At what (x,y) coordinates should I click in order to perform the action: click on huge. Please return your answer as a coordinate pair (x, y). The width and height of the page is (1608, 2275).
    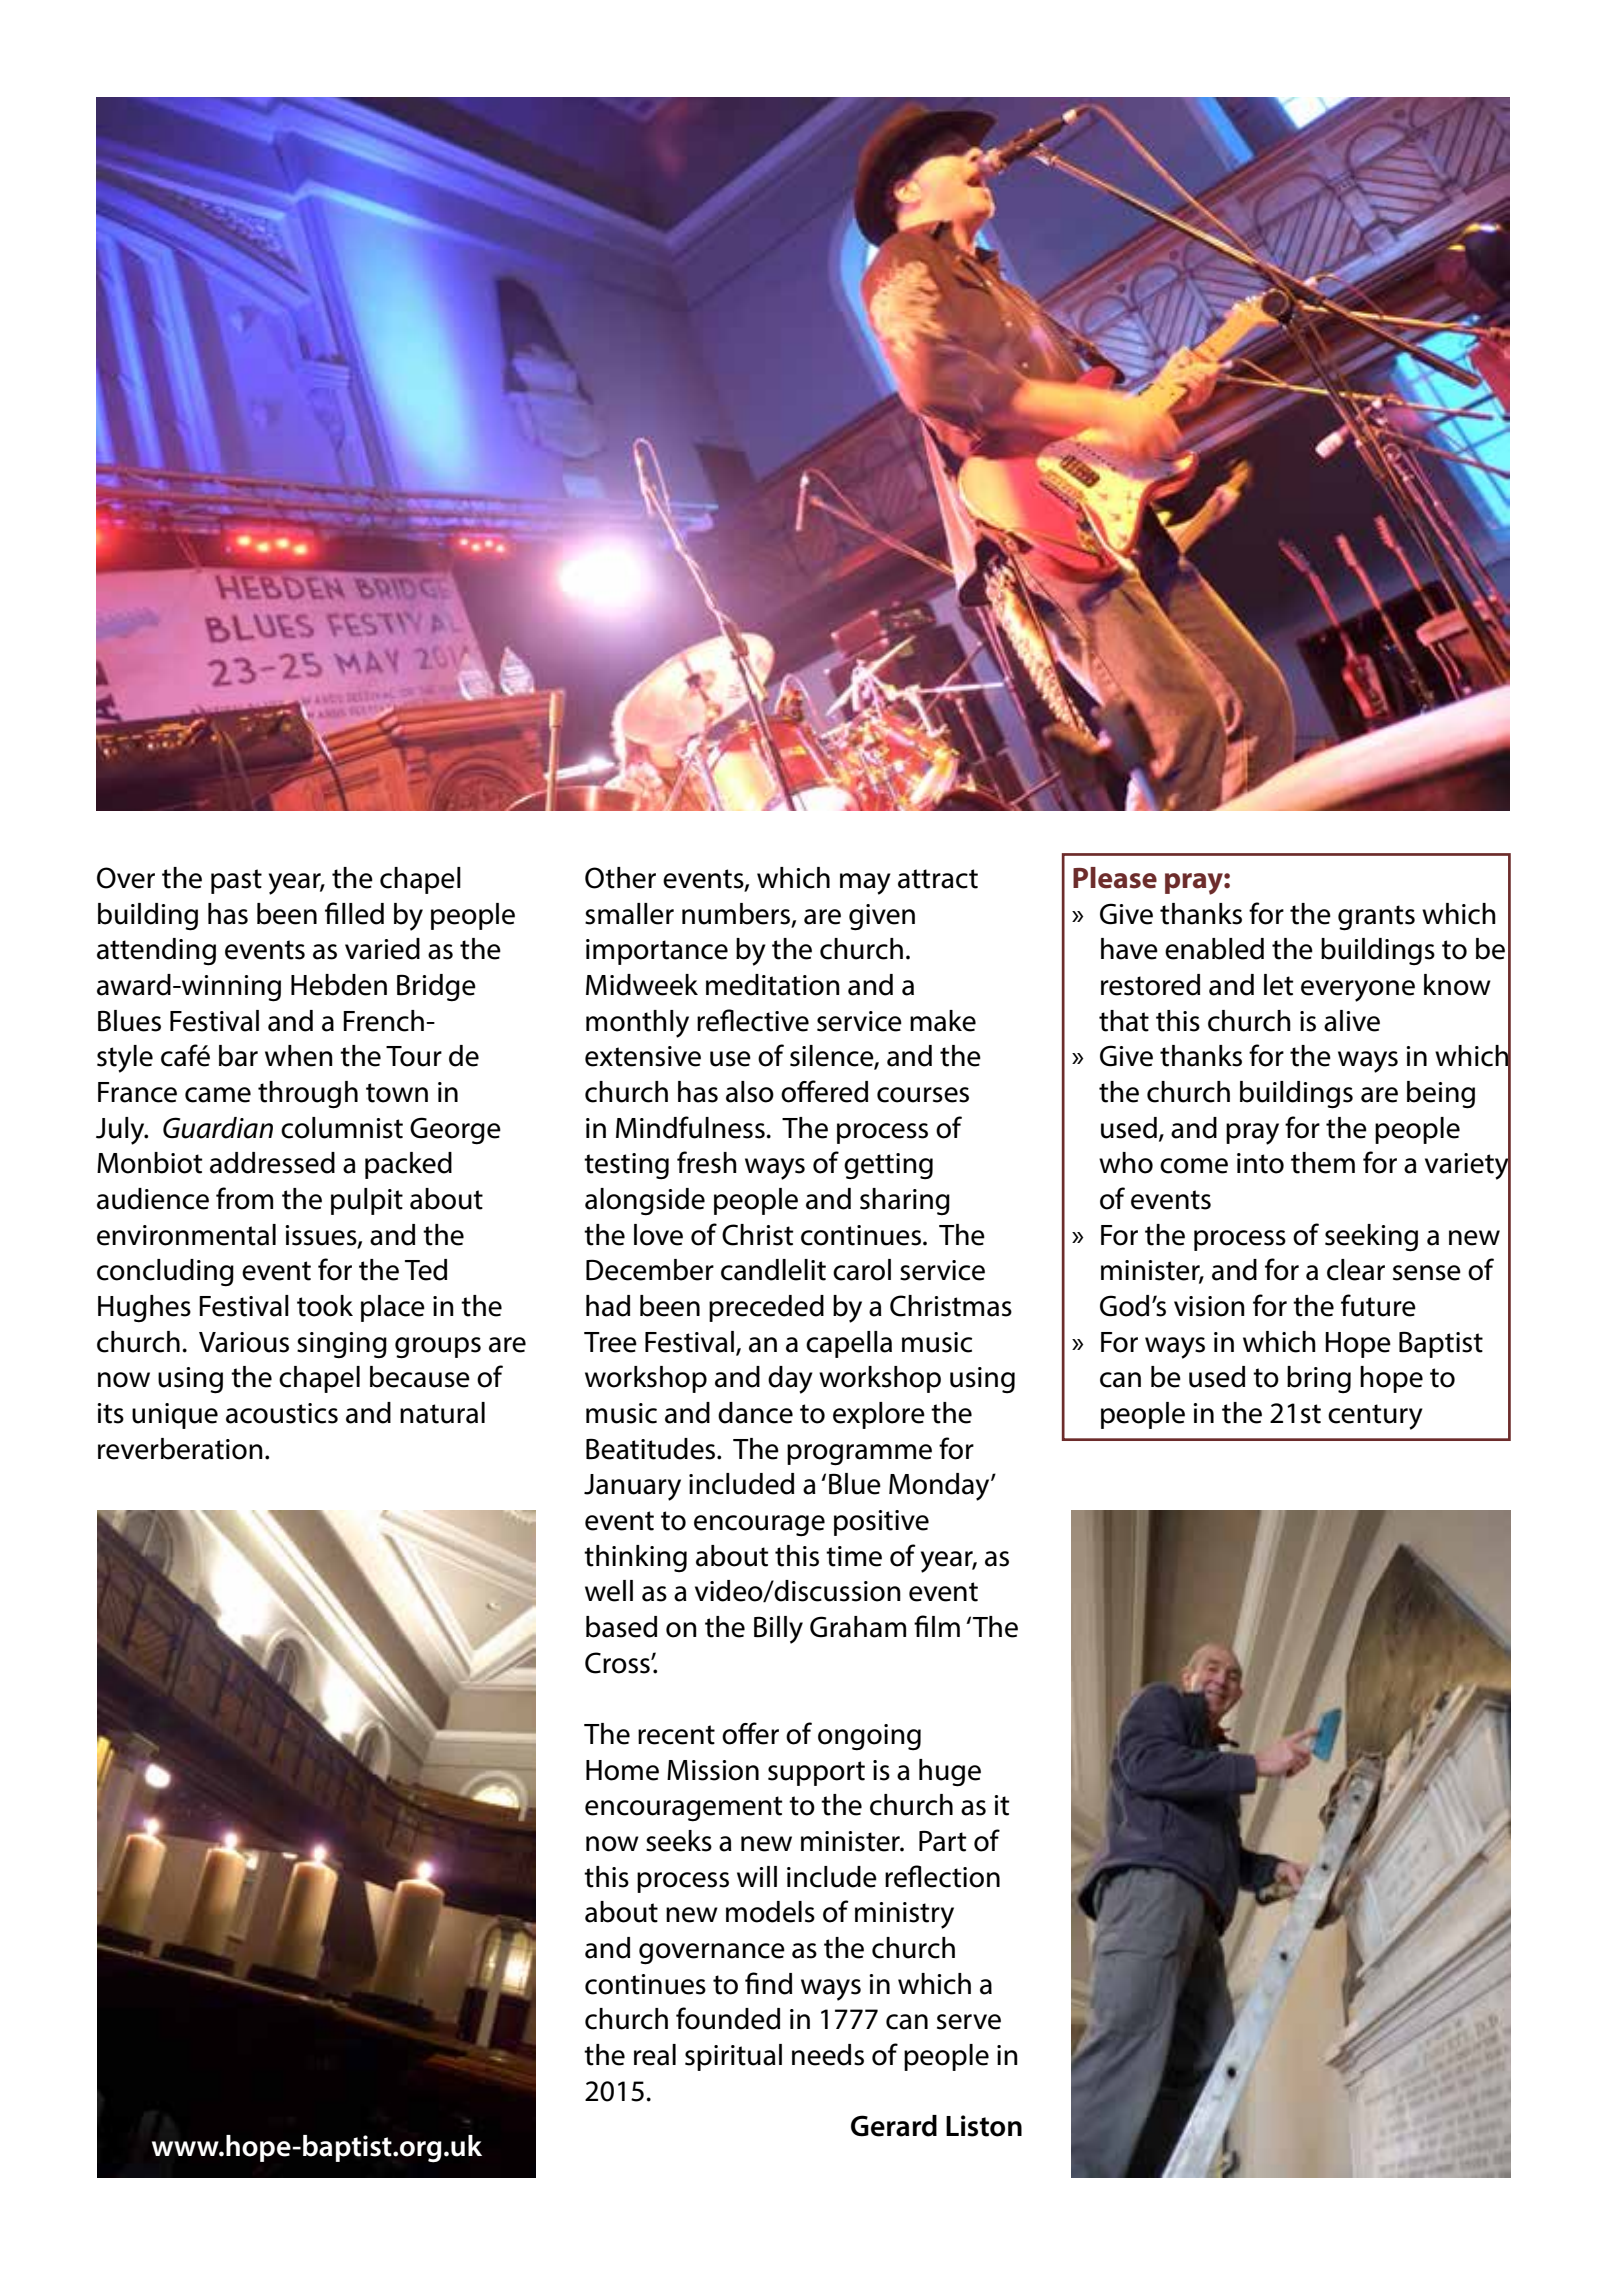
    Looking at the image, I should click on (950, 1773).
